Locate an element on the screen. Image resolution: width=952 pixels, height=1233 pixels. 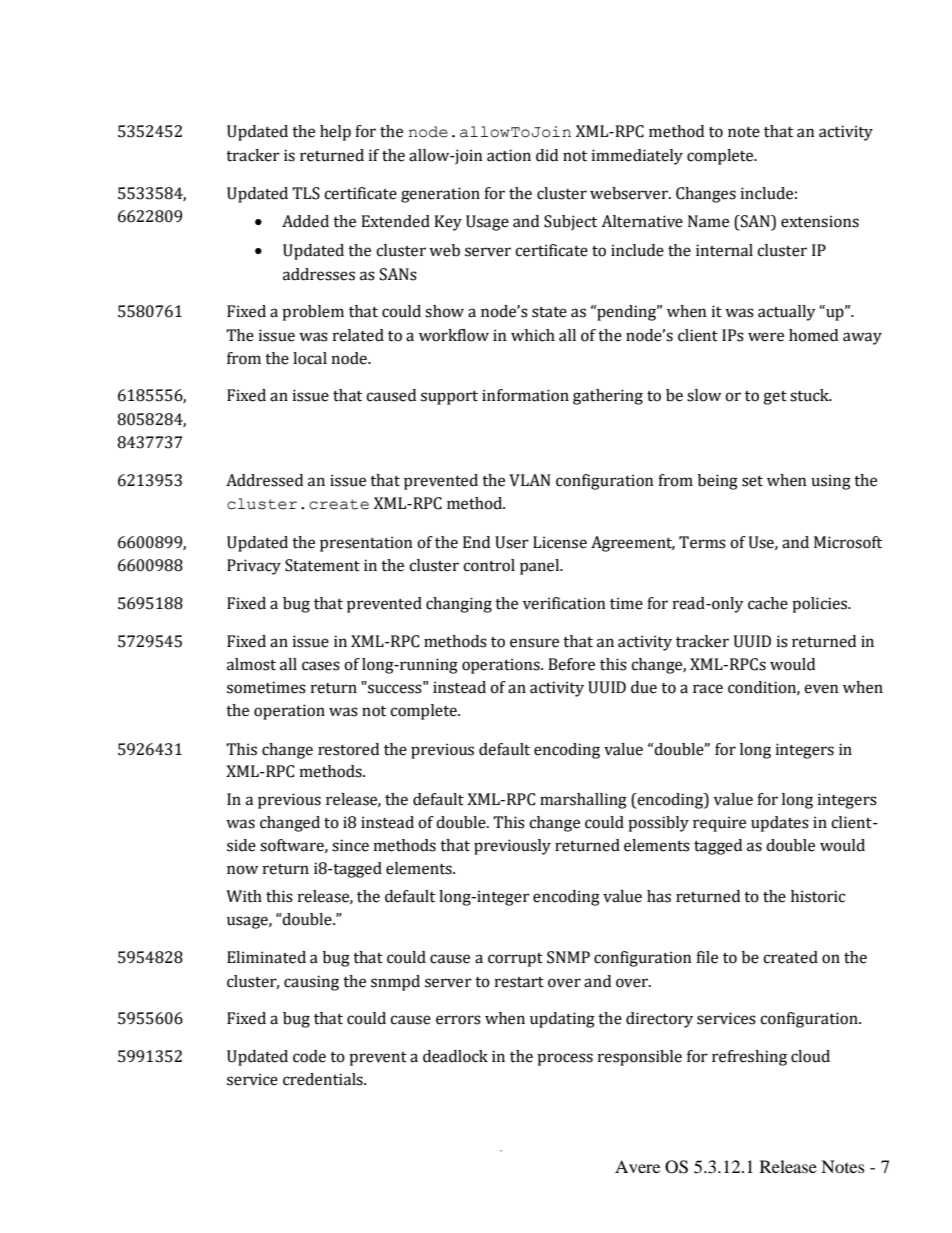
TLS is located at coordinates (306, 193).
